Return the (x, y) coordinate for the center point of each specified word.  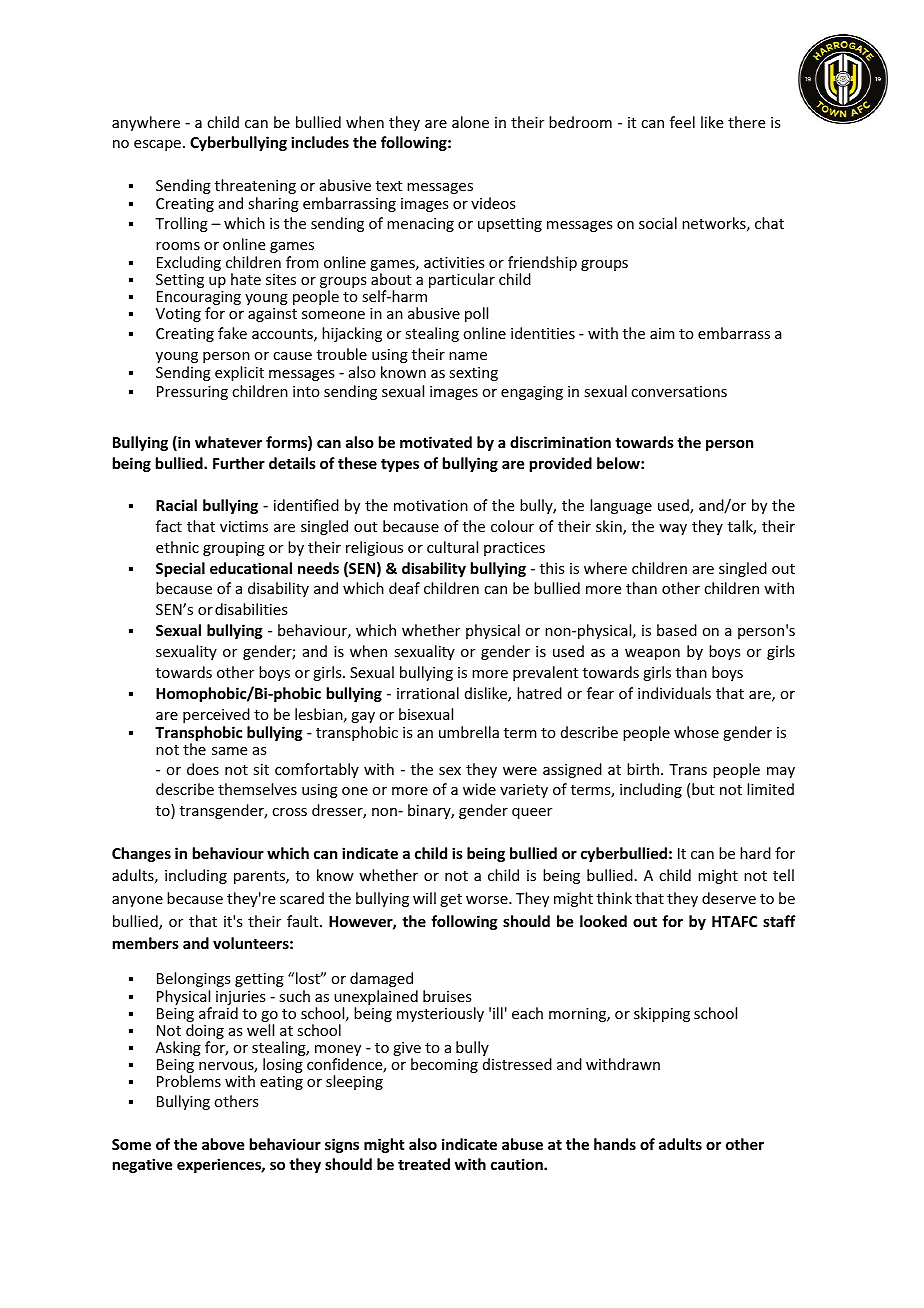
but (703, 789)
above (223, 1144)
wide (479, 789)
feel (682, 122)
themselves (257, 789)
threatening (255, 186)
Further (239, 463)
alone (470, 122)
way (673, 529)
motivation (431, 505)
